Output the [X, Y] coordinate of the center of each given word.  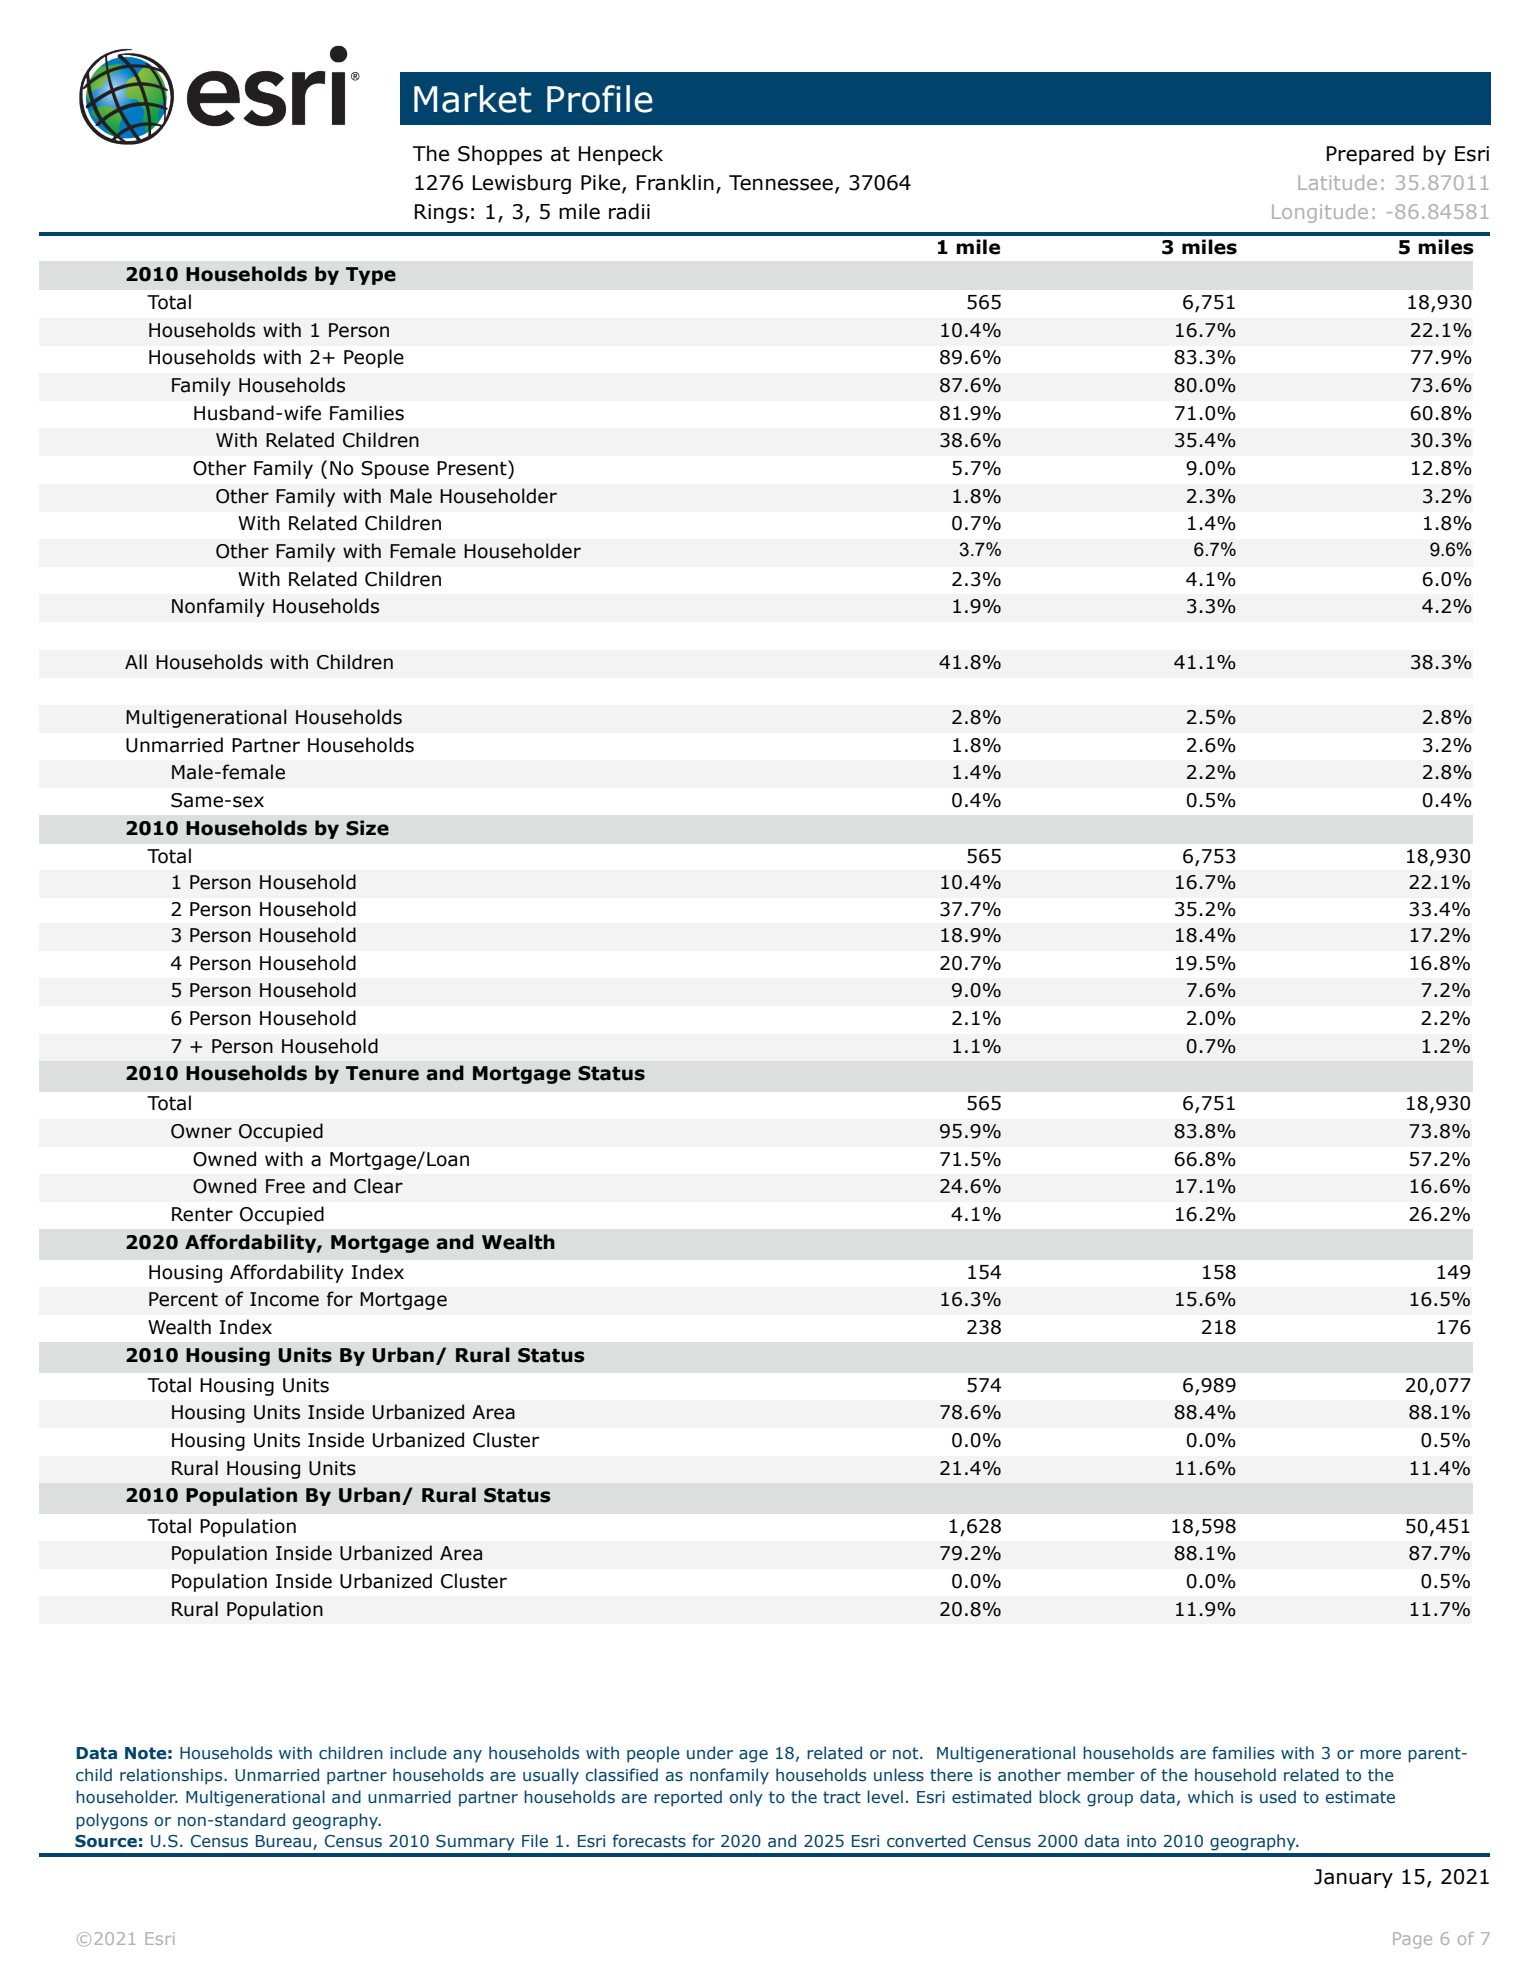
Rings [441, 213]
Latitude [1337, 182]
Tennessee [781, 183]
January [1353, 1878]
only [746, 1798]
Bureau [285, 1842]
